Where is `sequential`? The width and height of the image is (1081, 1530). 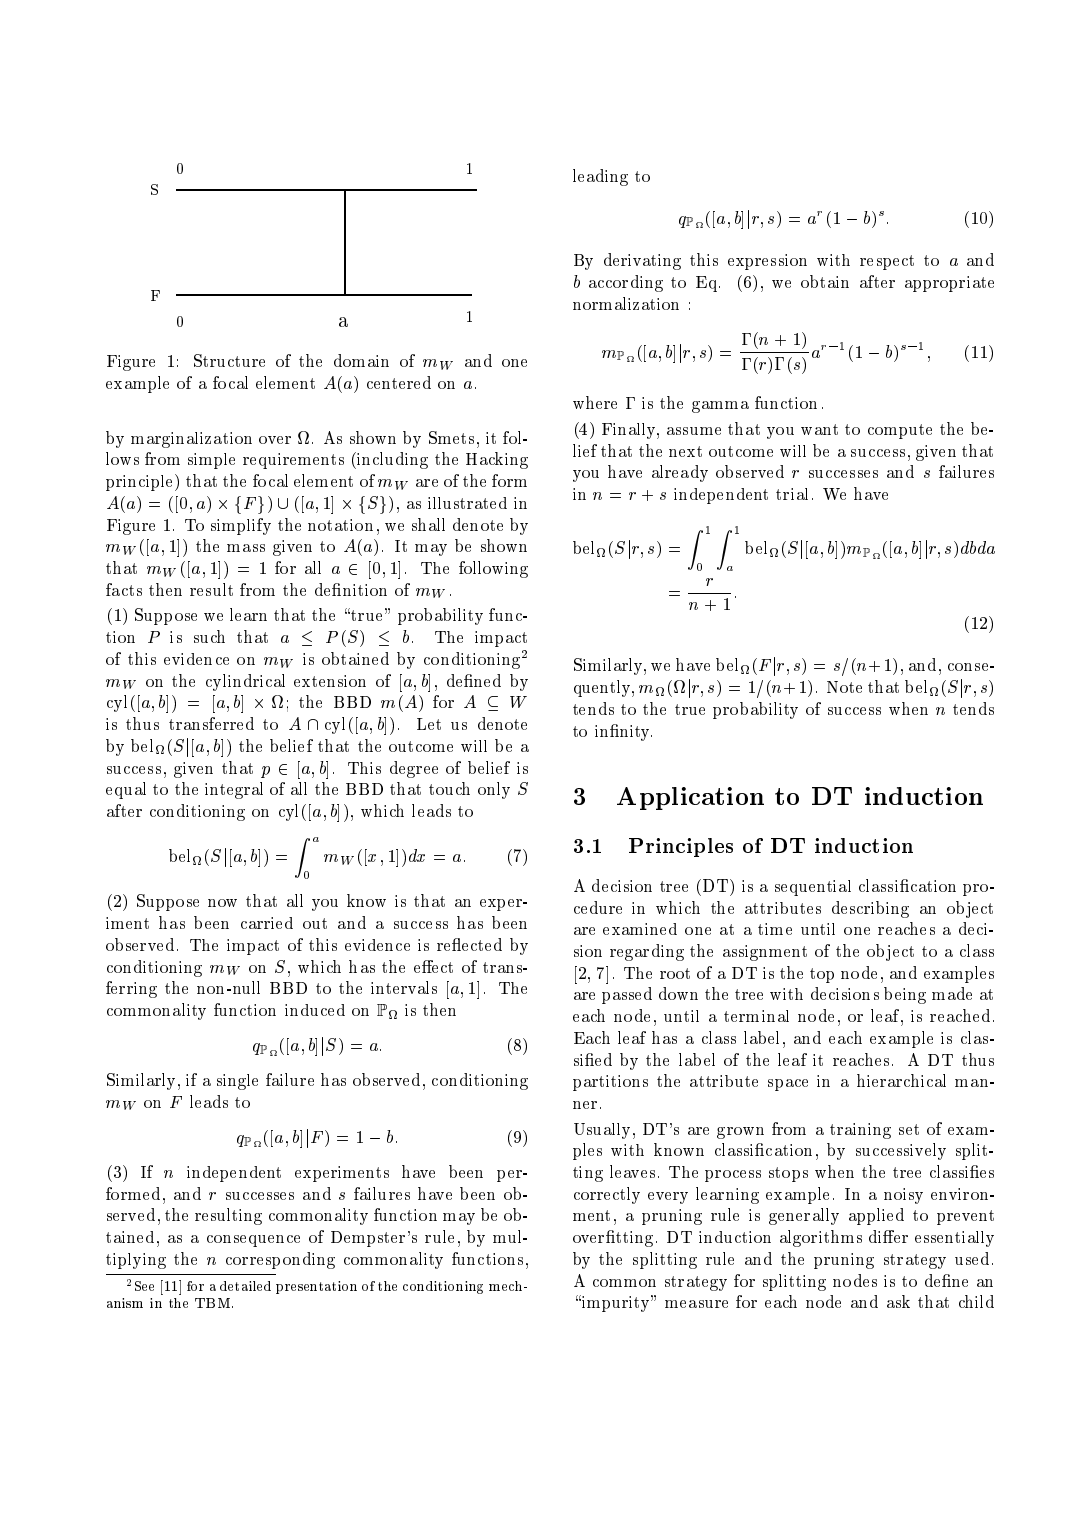 sequential is located at coordinates (813, 888).
